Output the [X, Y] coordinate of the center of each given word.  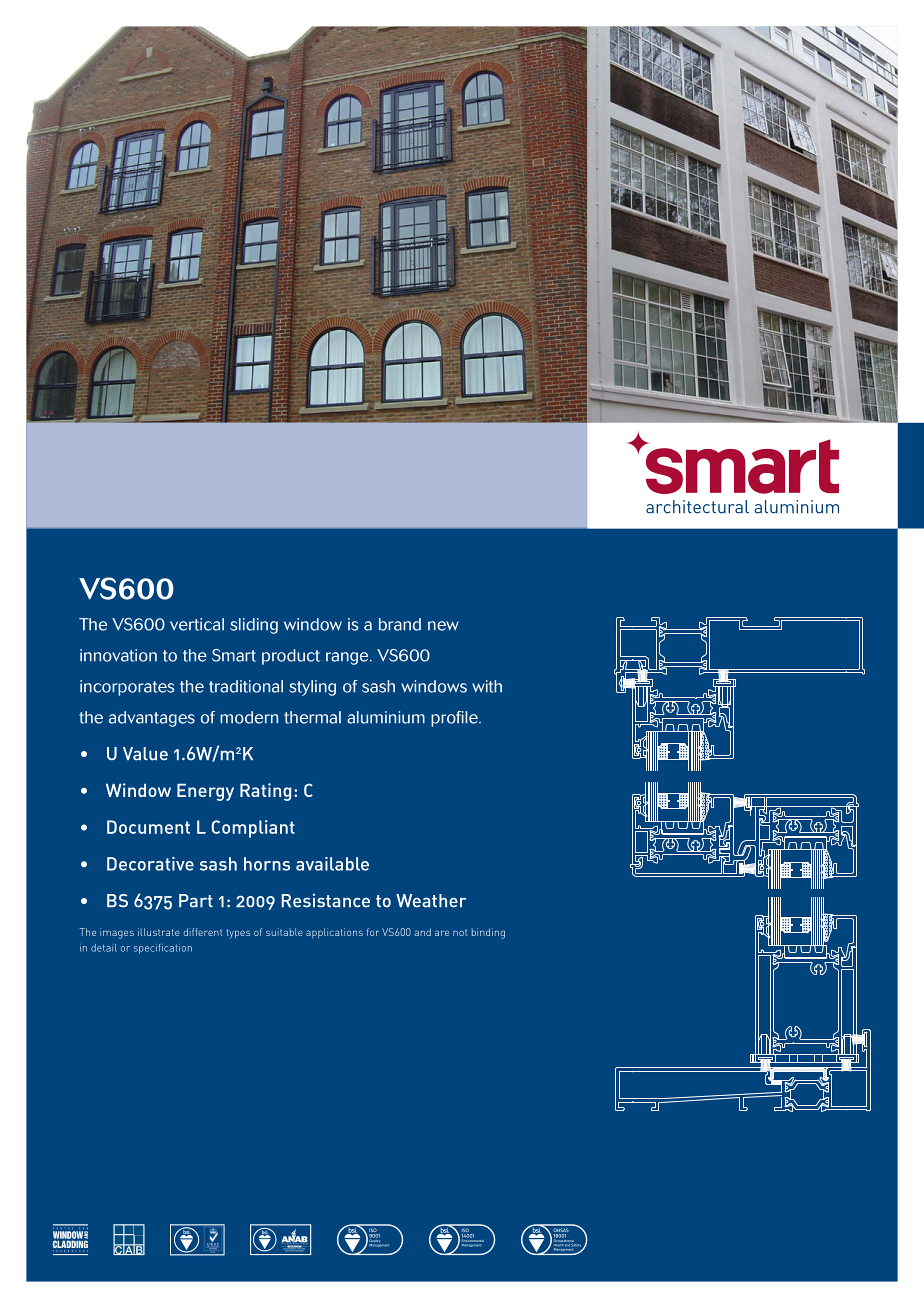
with [487, 686]
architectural [697, 507]
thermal [312, 717]
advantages [152, 719]
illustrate [159, 932]
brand [400, 624]
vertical [197, 624]
